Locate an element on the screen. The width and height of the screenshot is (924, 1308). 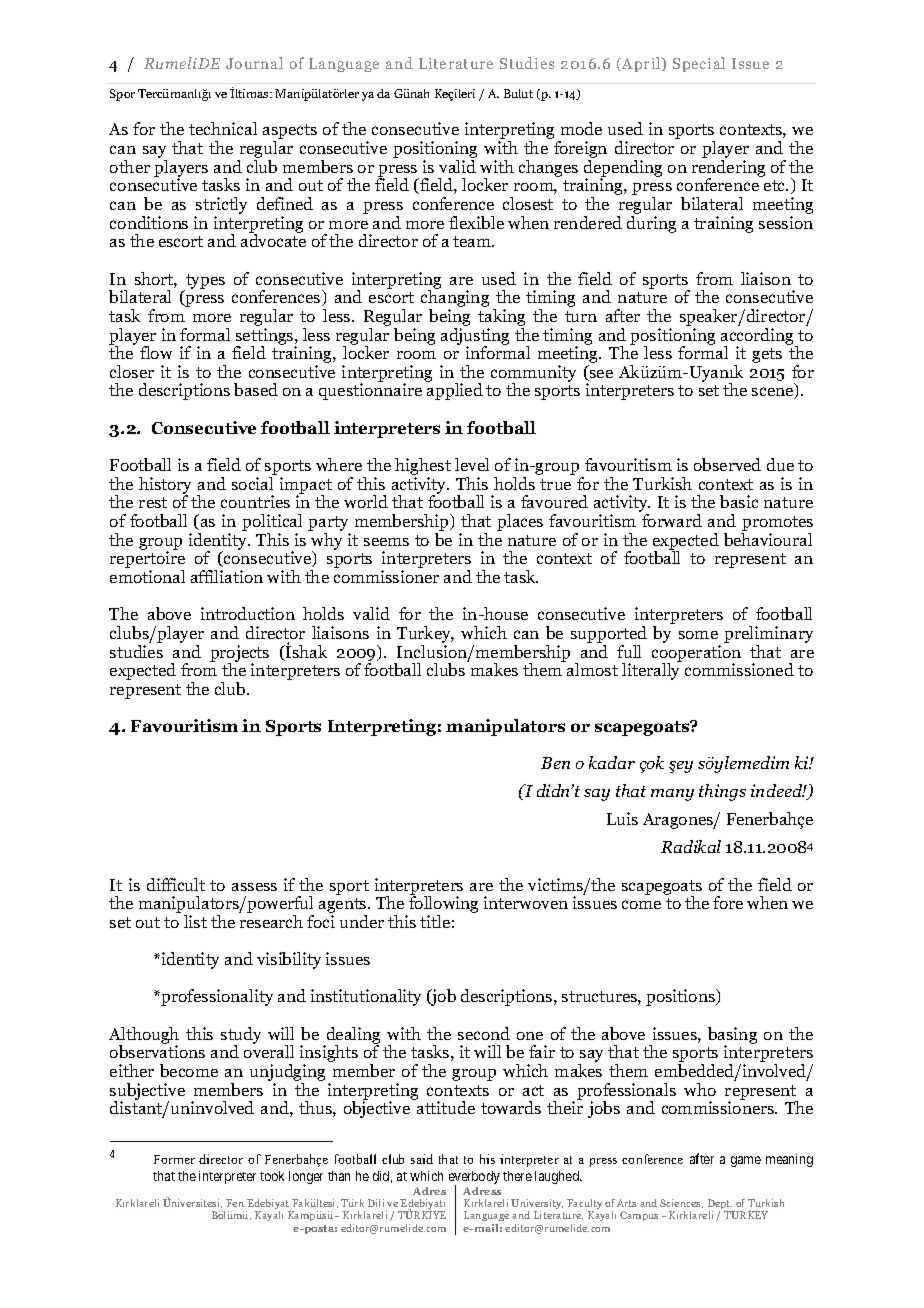
following is located at coordinates (443, 905).
